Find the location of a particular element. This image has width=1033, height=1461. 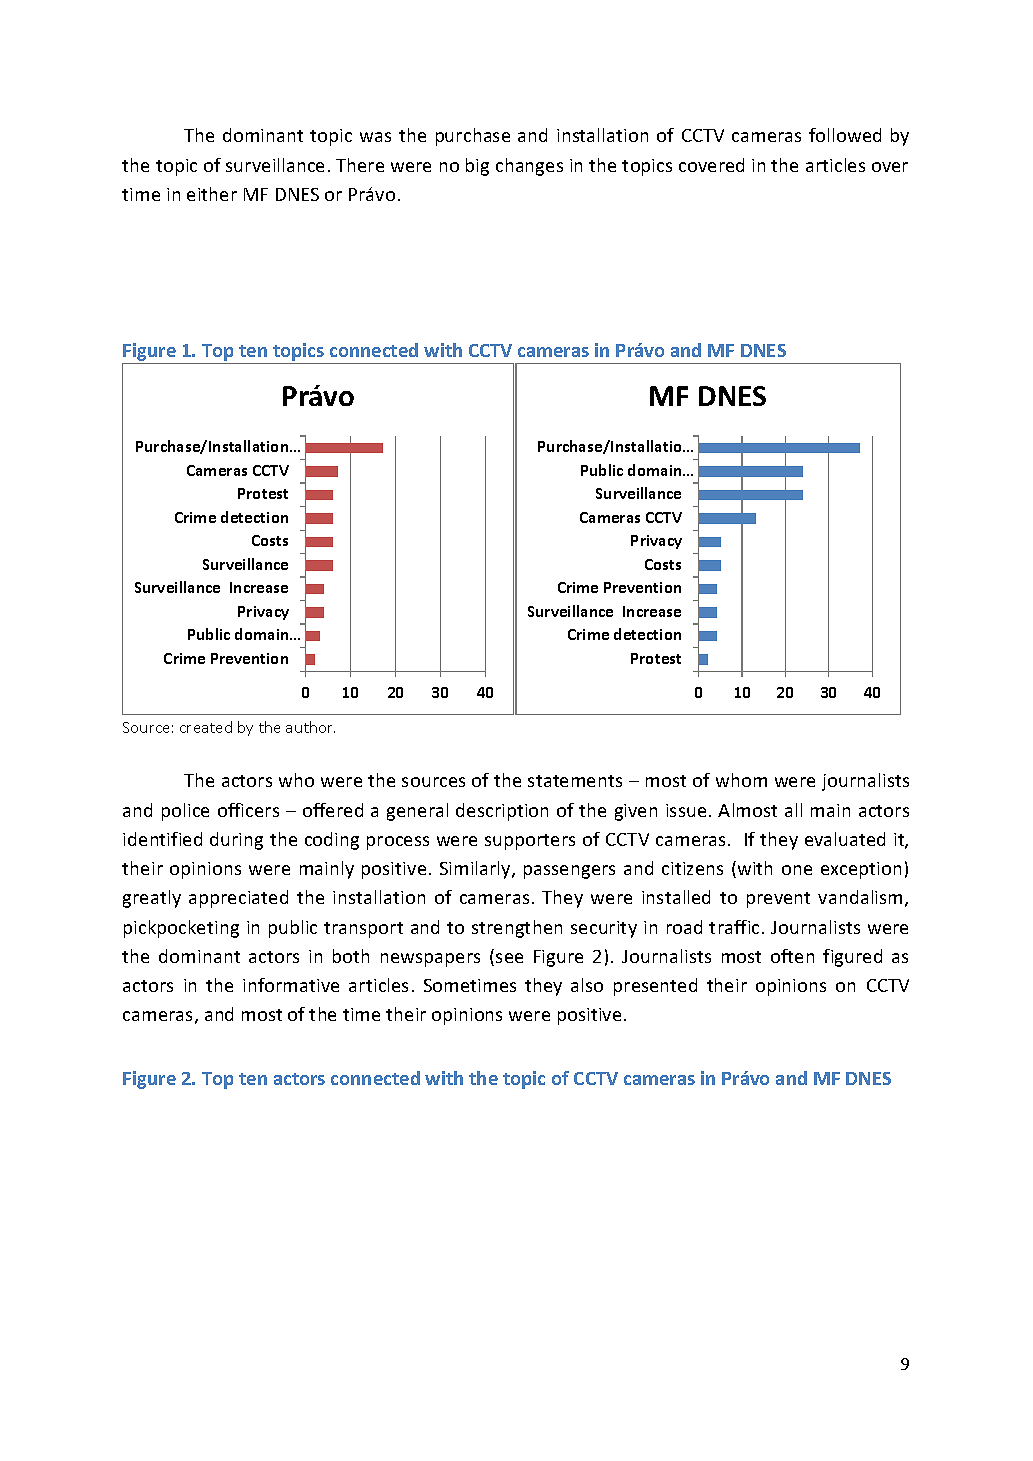

was is located at coordinates (375, 137).
